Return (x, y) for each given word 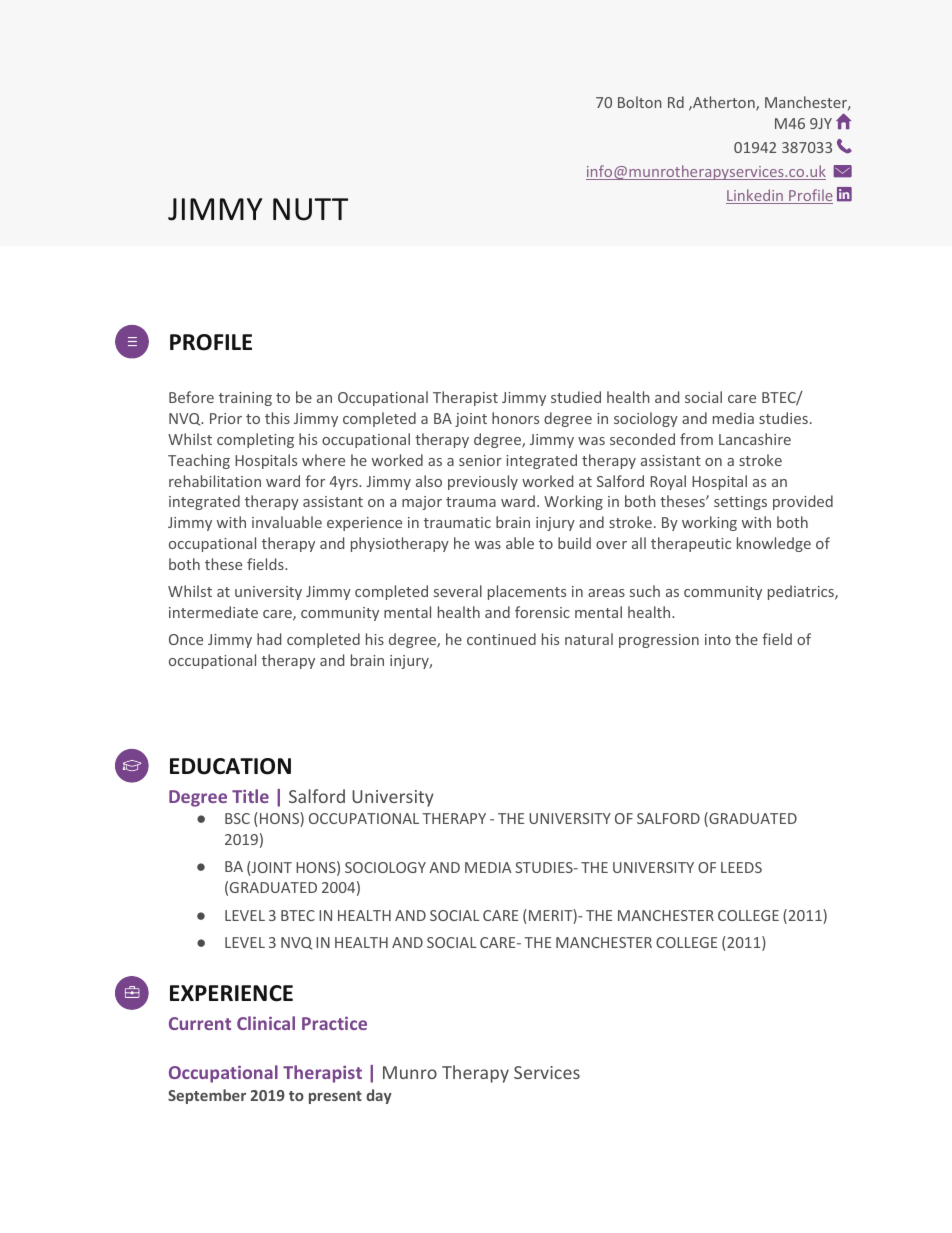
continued (501, 639)
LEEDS (741, 867)
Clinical (266, 1023)
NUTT (310, 209)
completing (255, 440)
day (379, 1096)
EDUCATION (230, 766)
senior (480, 460)
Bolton (640, 102)
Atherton (724, 103)
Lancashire (755, 439)
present (335, 1097)
